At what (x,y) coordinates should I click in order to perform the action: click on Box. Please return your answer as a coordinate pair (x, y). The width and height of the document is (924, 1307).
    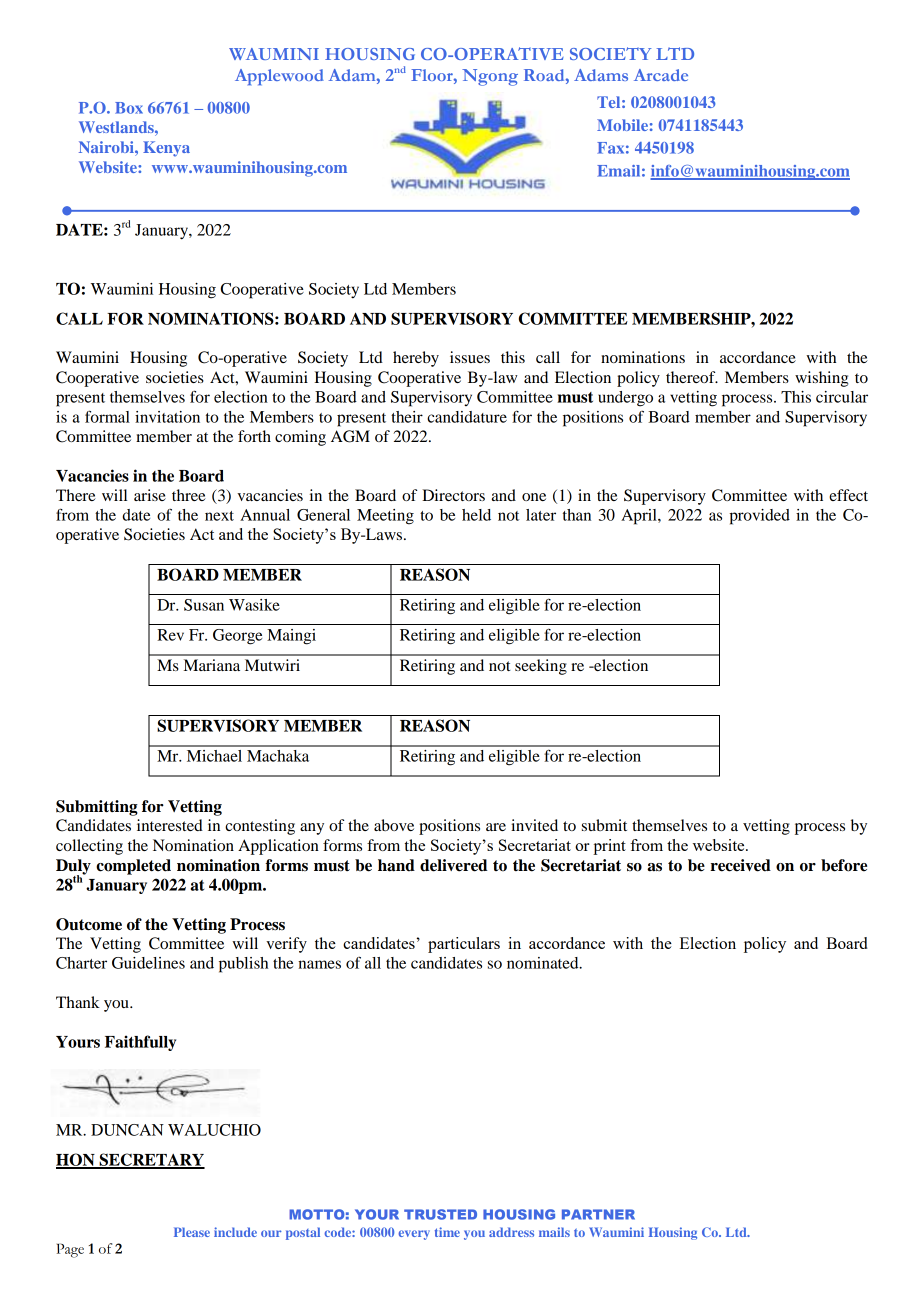
    Looking at the image, I should click on (129, 108).
